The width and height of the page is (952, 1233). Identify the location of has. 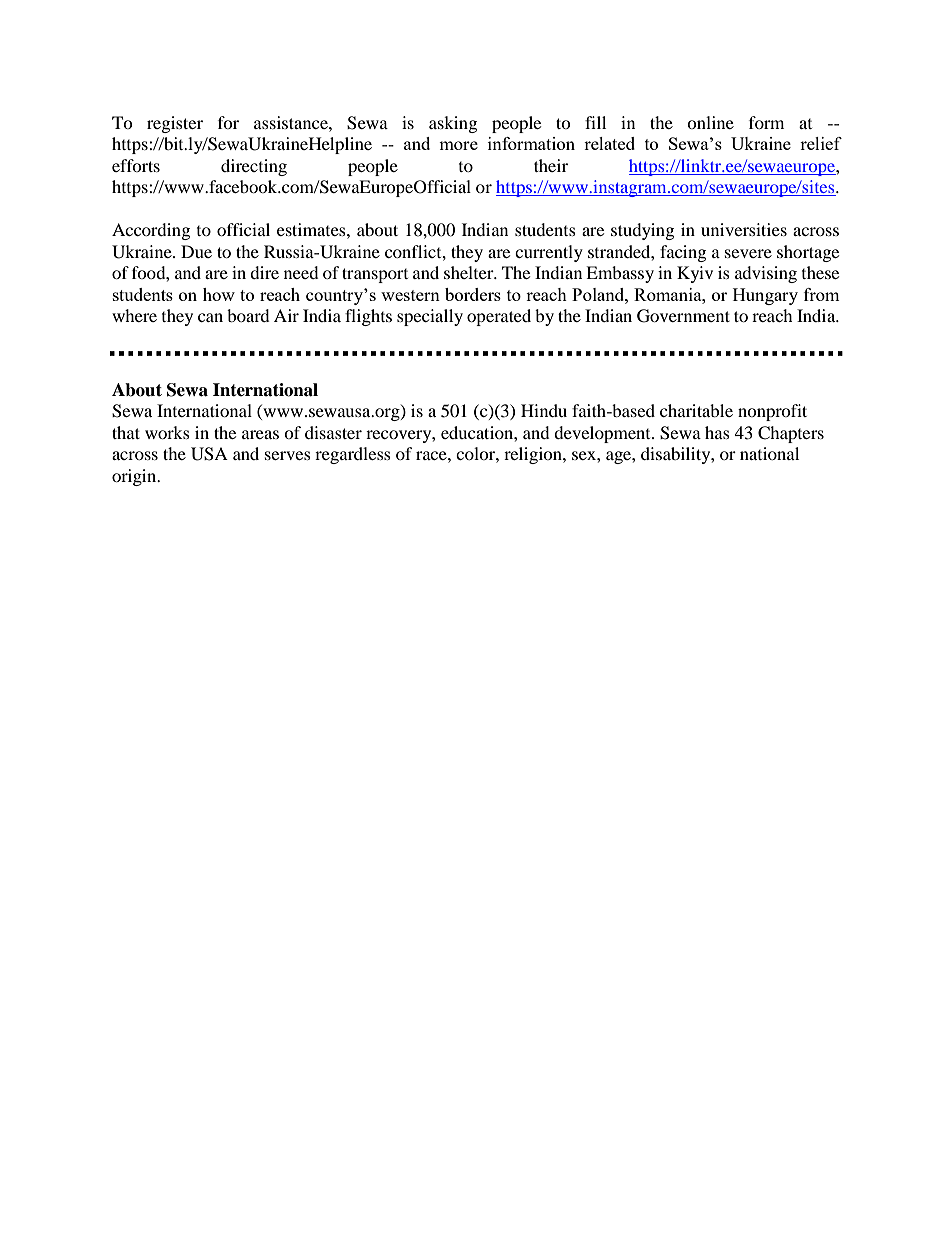
(717, 432).
